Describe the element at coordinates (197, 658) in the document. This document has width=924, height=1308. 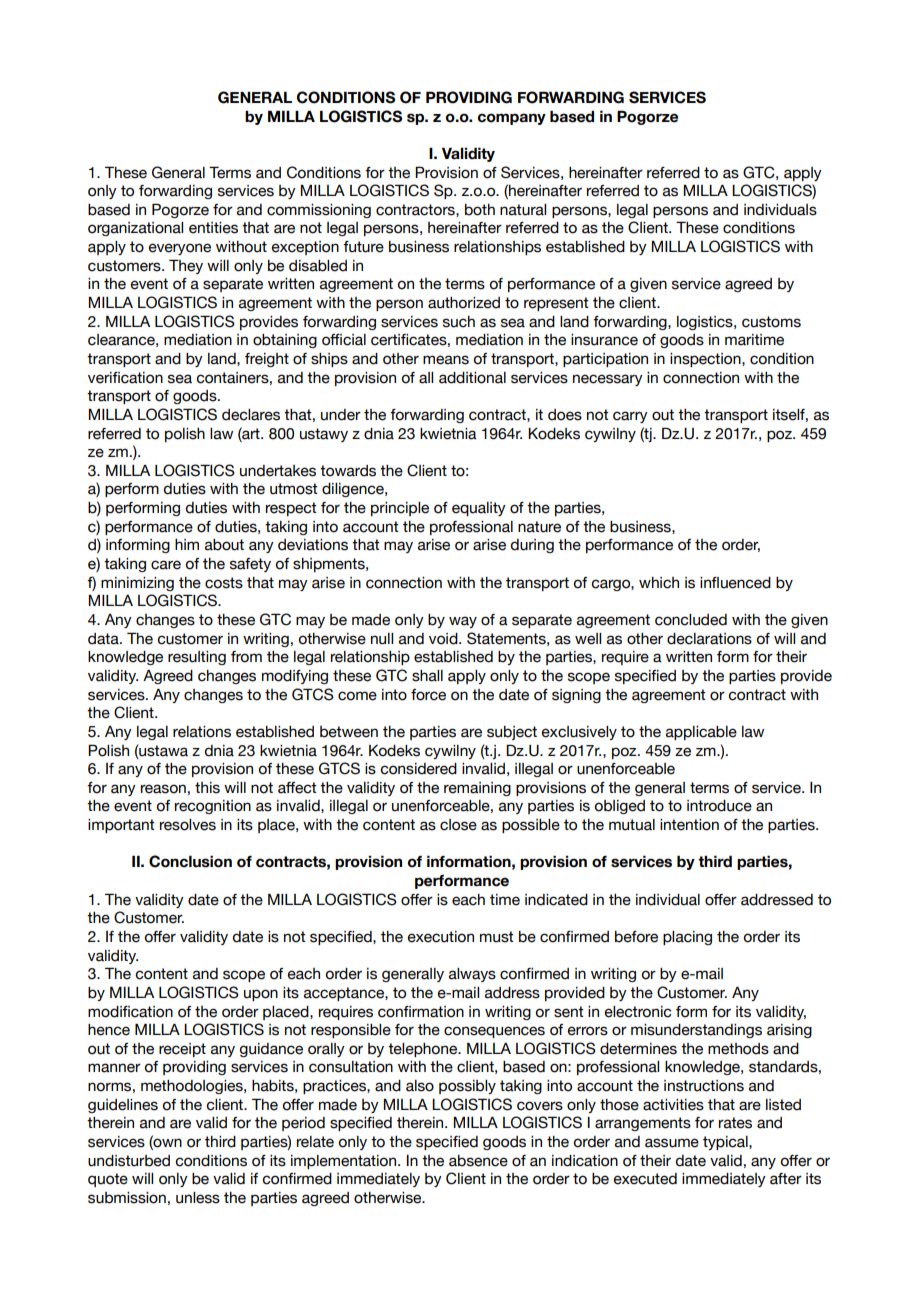
I see `resulting` at that location.
